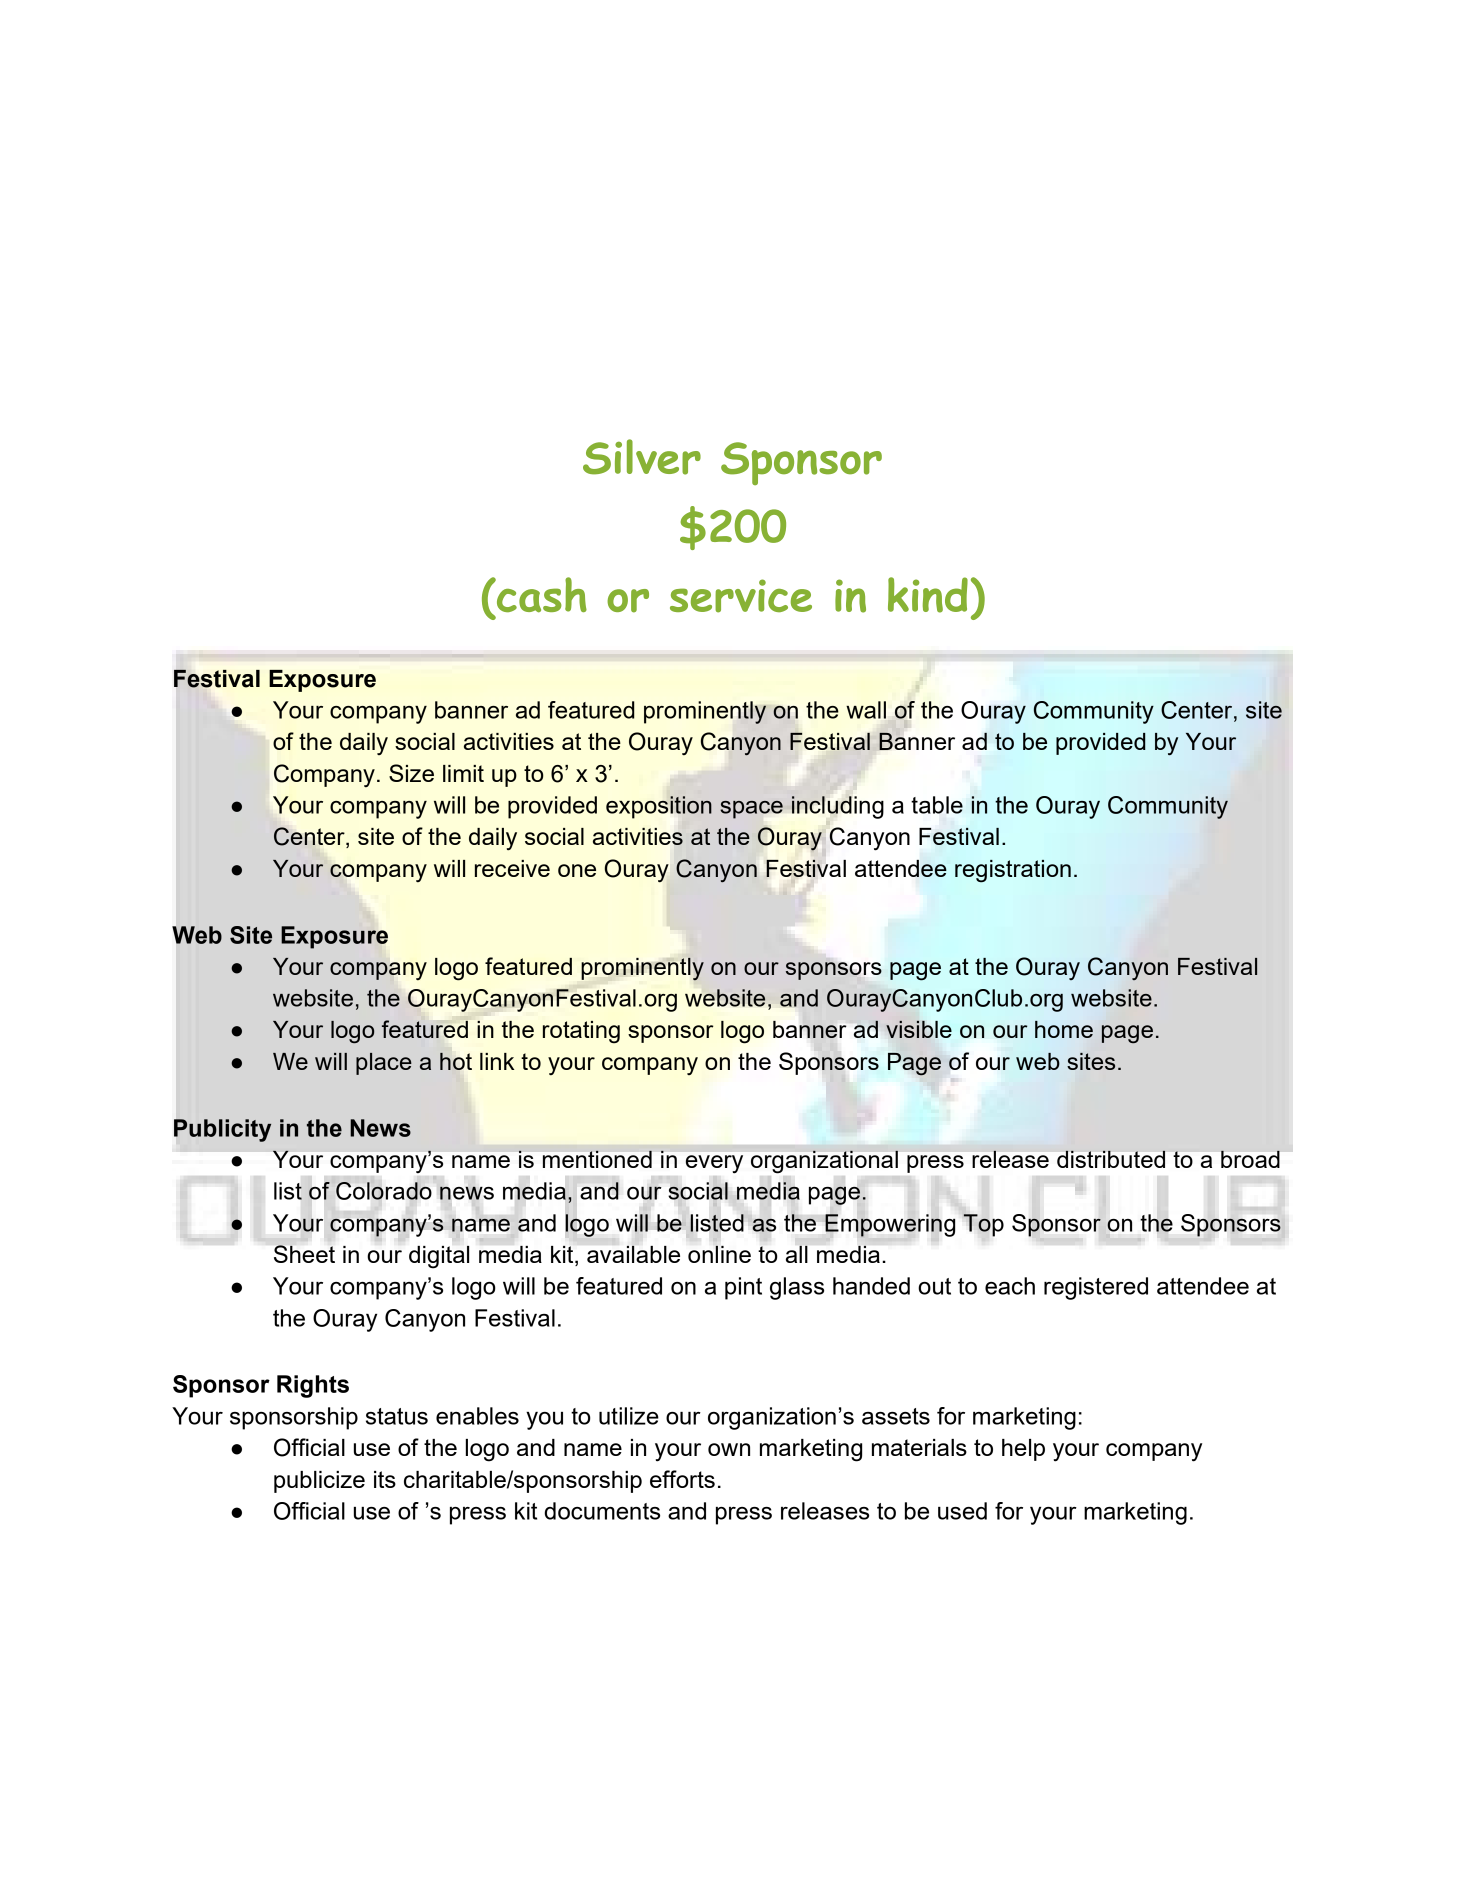  I want to click on kind, so click(928, 595).
